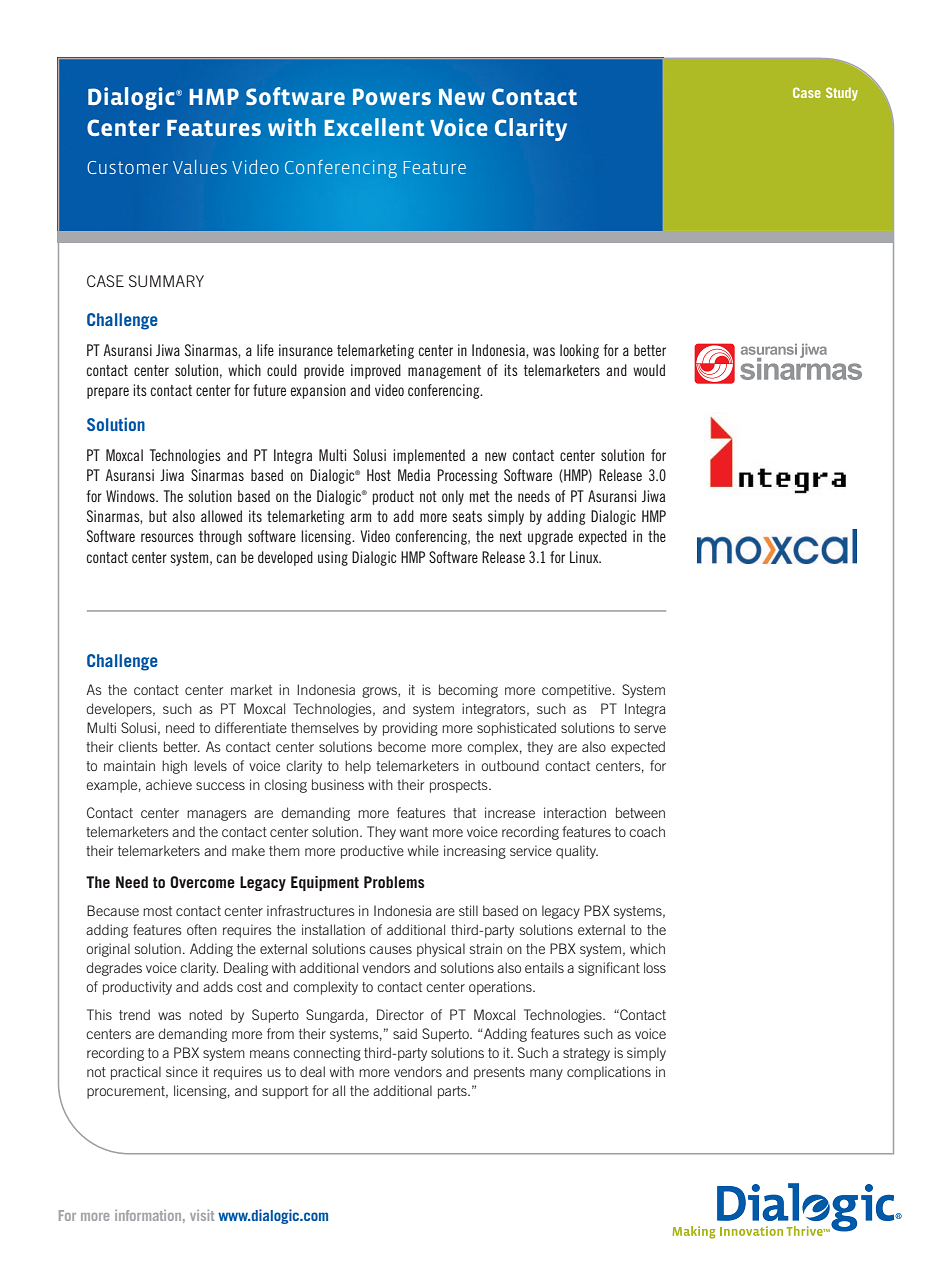  What do you see at coordinates (251, 727) in the screenshot?
I see `differentiate` at bounding box center [251, 727].
